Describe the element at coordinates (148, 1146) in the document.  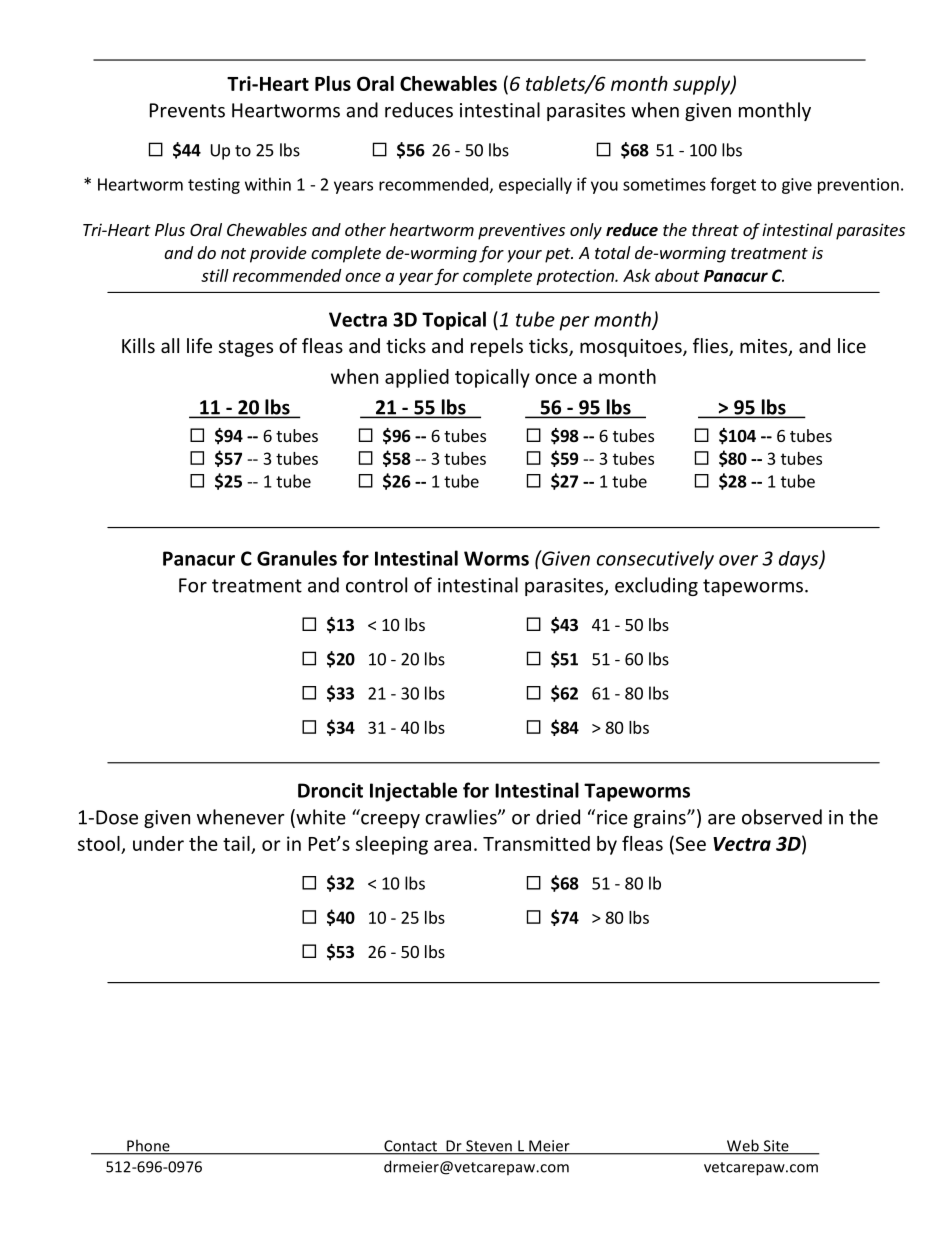
I see `Phone` at that location.
